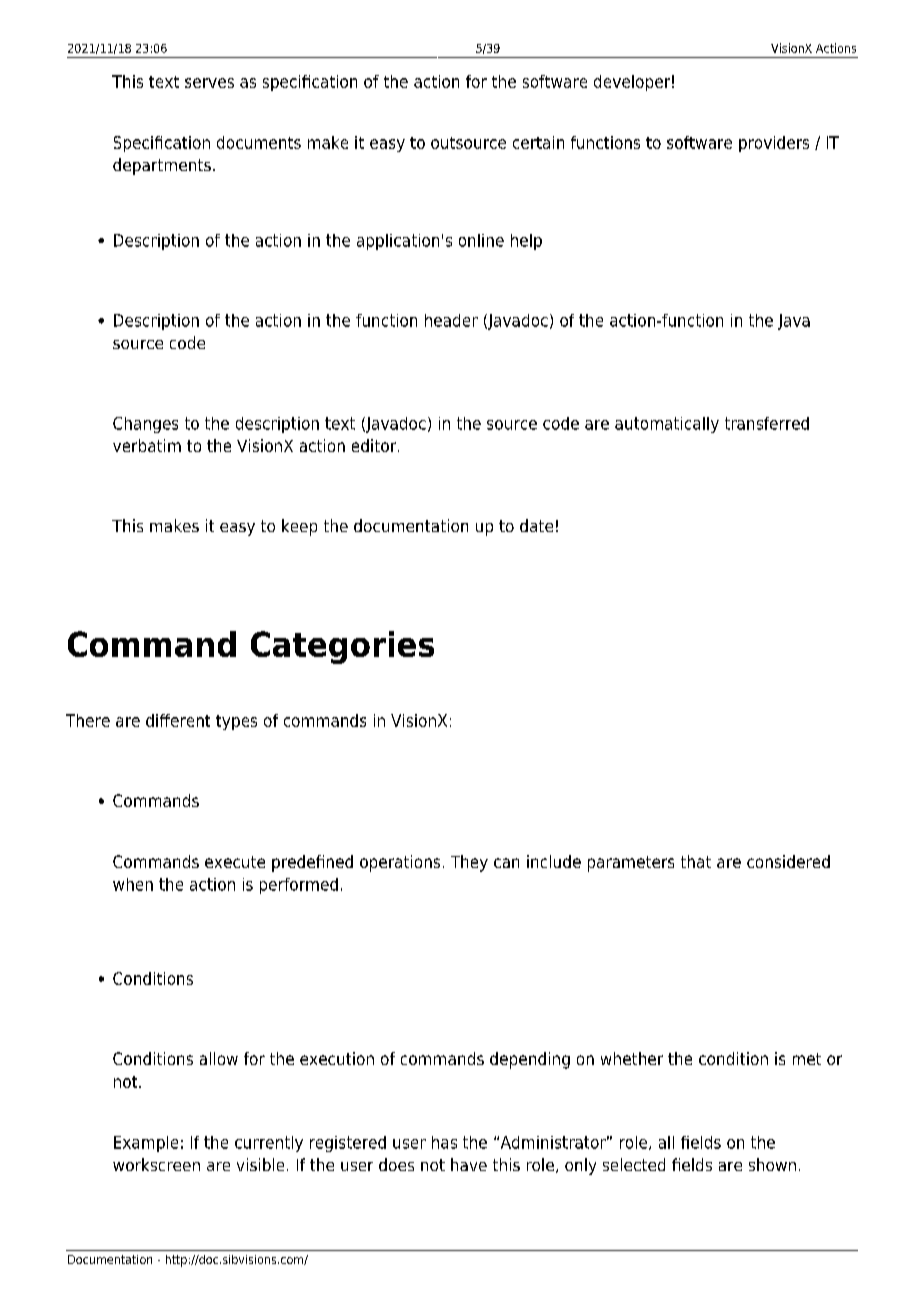 This image has width=924, height=1308. I want to click on types, so click(236, 722).
